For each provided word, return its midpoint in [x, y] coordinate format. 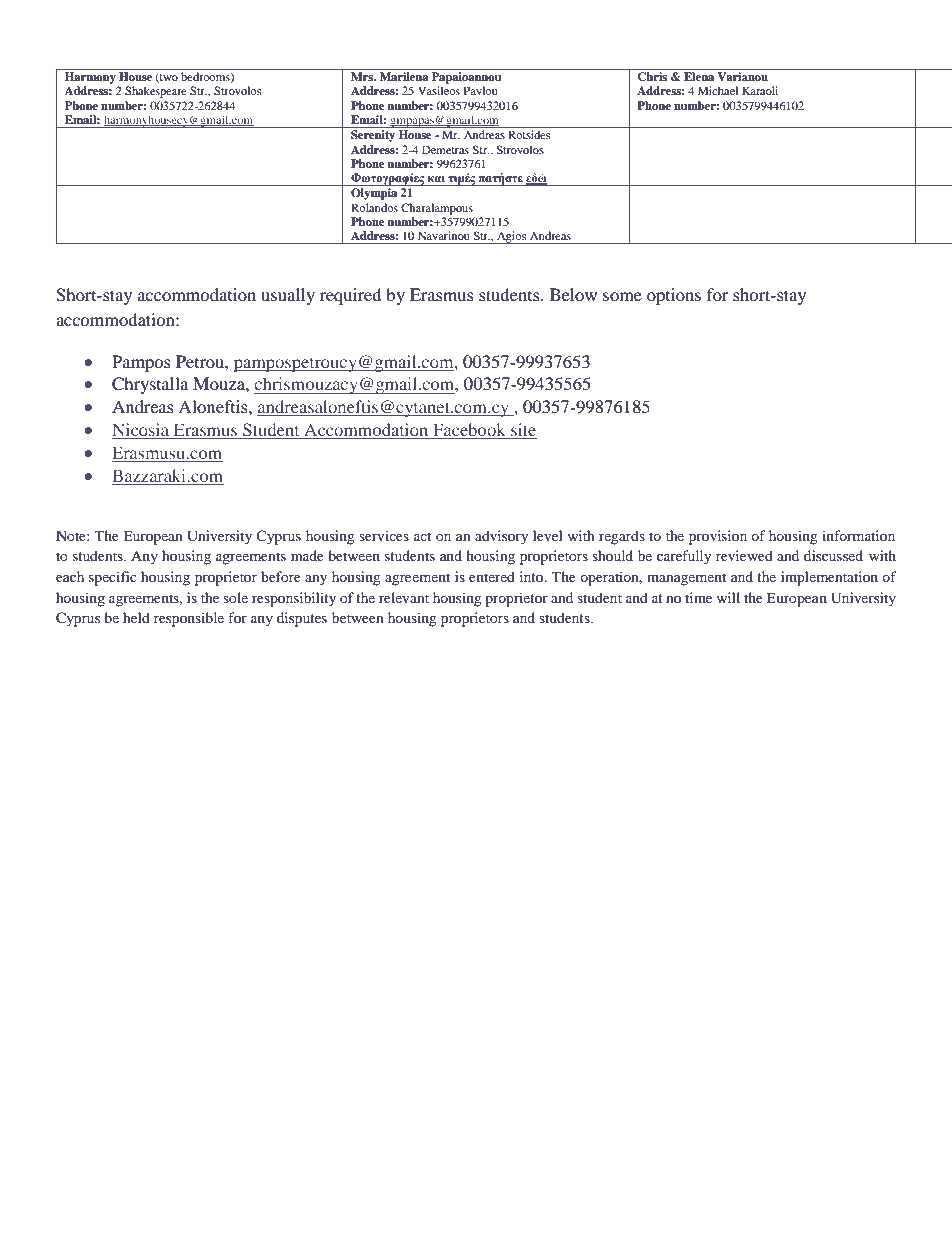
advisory [502, 537]
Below [573, 294]
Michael [718, 90]
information [858, 535]
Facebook [469, 431]
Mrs [363, 76]
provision [718, 537]
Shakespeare [156, 92]
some [622, 296]
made [307, 555]
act [422, 536]
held [136, 617]
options [674, 296]
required [351, 296]
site [523, 431]
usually [288, 296]
